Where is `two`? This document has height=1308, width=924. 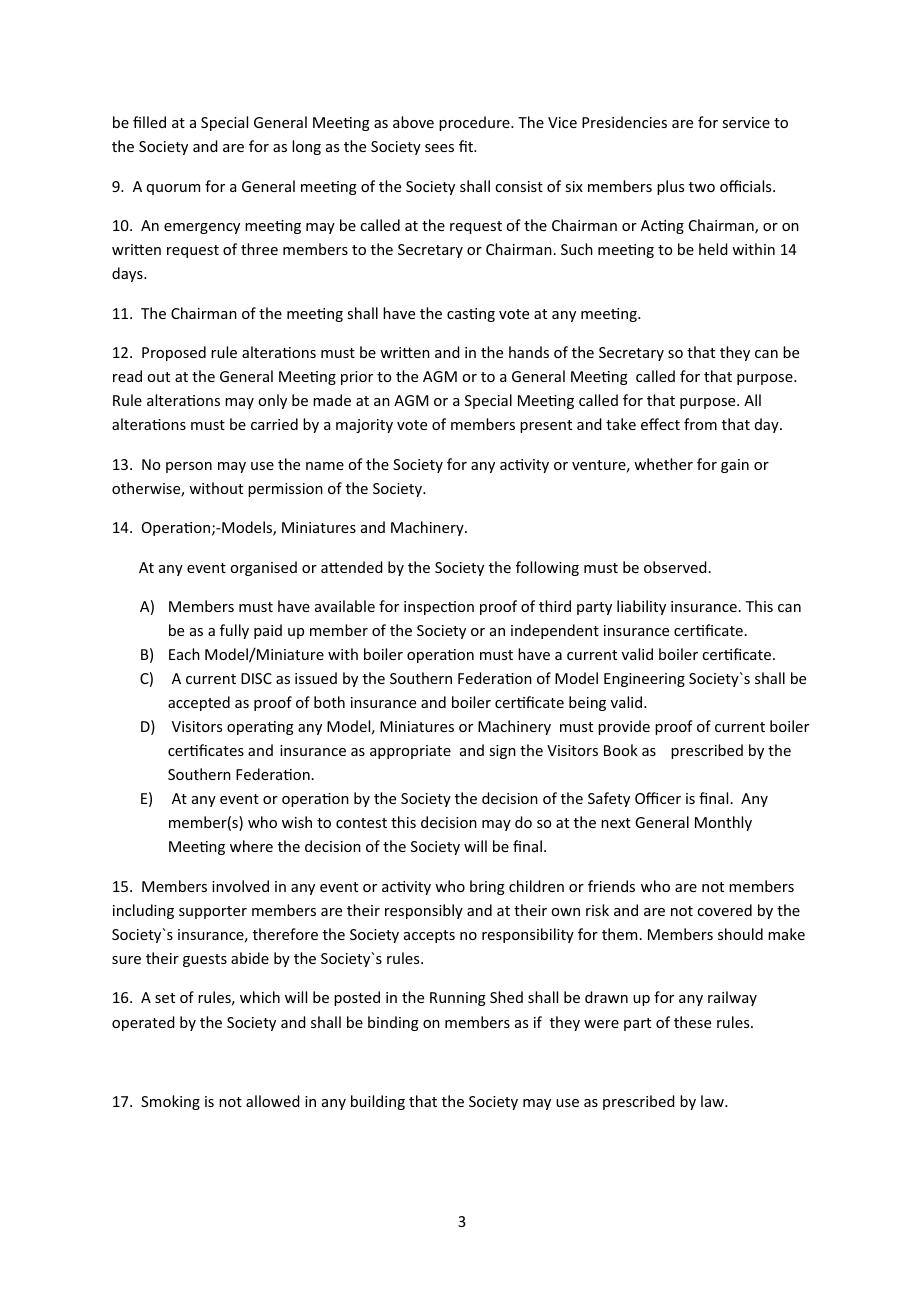
two is located at coordinates (702, 187).
